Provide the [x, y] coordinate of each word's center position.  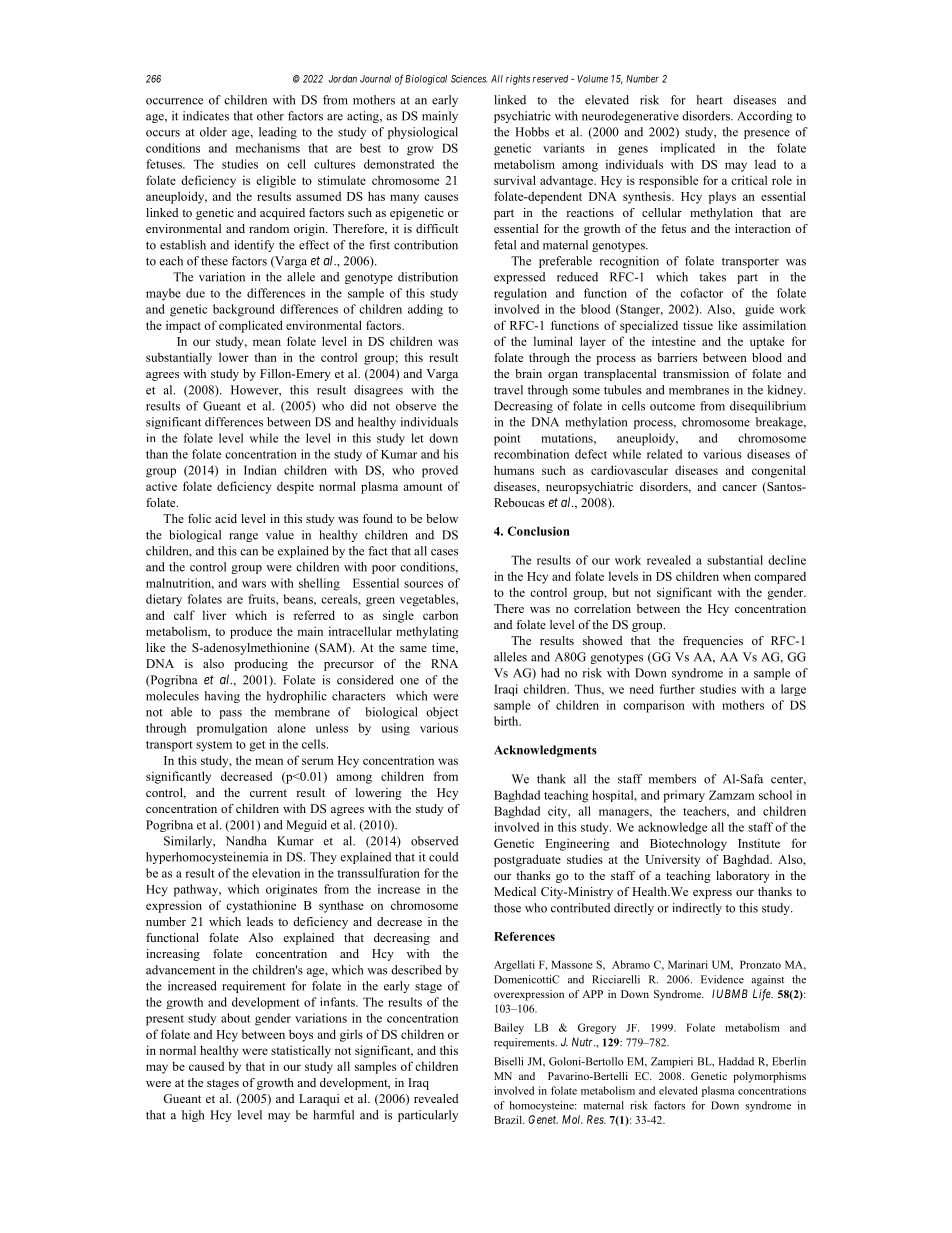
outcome [672, 407]
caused [206, 1066]
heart [709, 100]
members [672, 779]
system [214, 746]
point [507, 439]
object [442, 713]
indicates [206, 116]
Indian [260, 470]
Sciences [469, 79]
